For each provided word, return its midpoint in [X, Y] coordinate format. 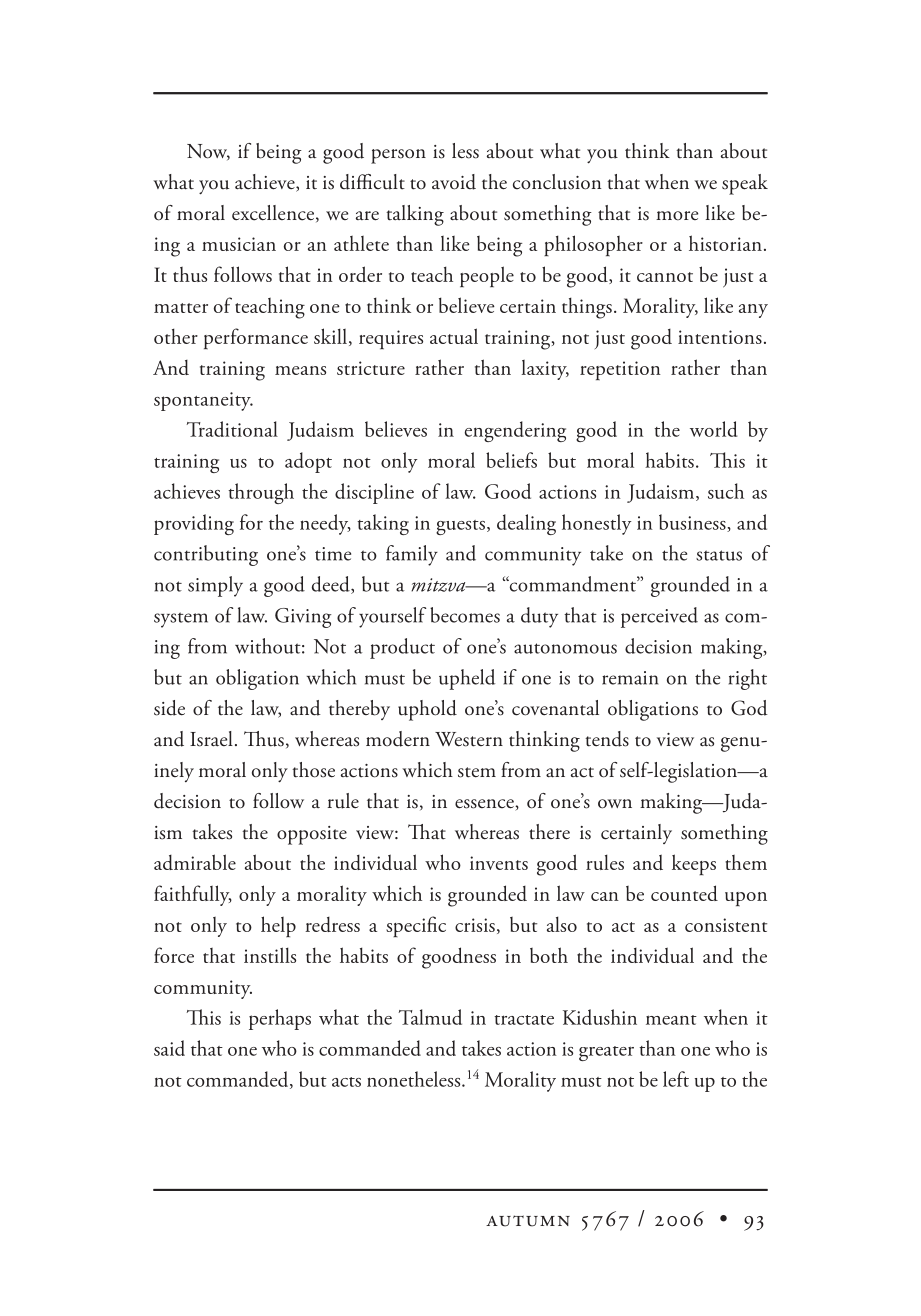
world [714, 429]
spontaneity [203, 401]
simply [215, 586]
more [677, 216]
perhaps [280, 1019]
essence [485, 805]
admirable [195, 862]
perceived [659, 617]
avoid [454, 182]
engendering [515, 431]
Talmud [430, 1017]
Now [208, 152]
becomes [465, 615]
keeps [694, 864]
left [676, 1079]
